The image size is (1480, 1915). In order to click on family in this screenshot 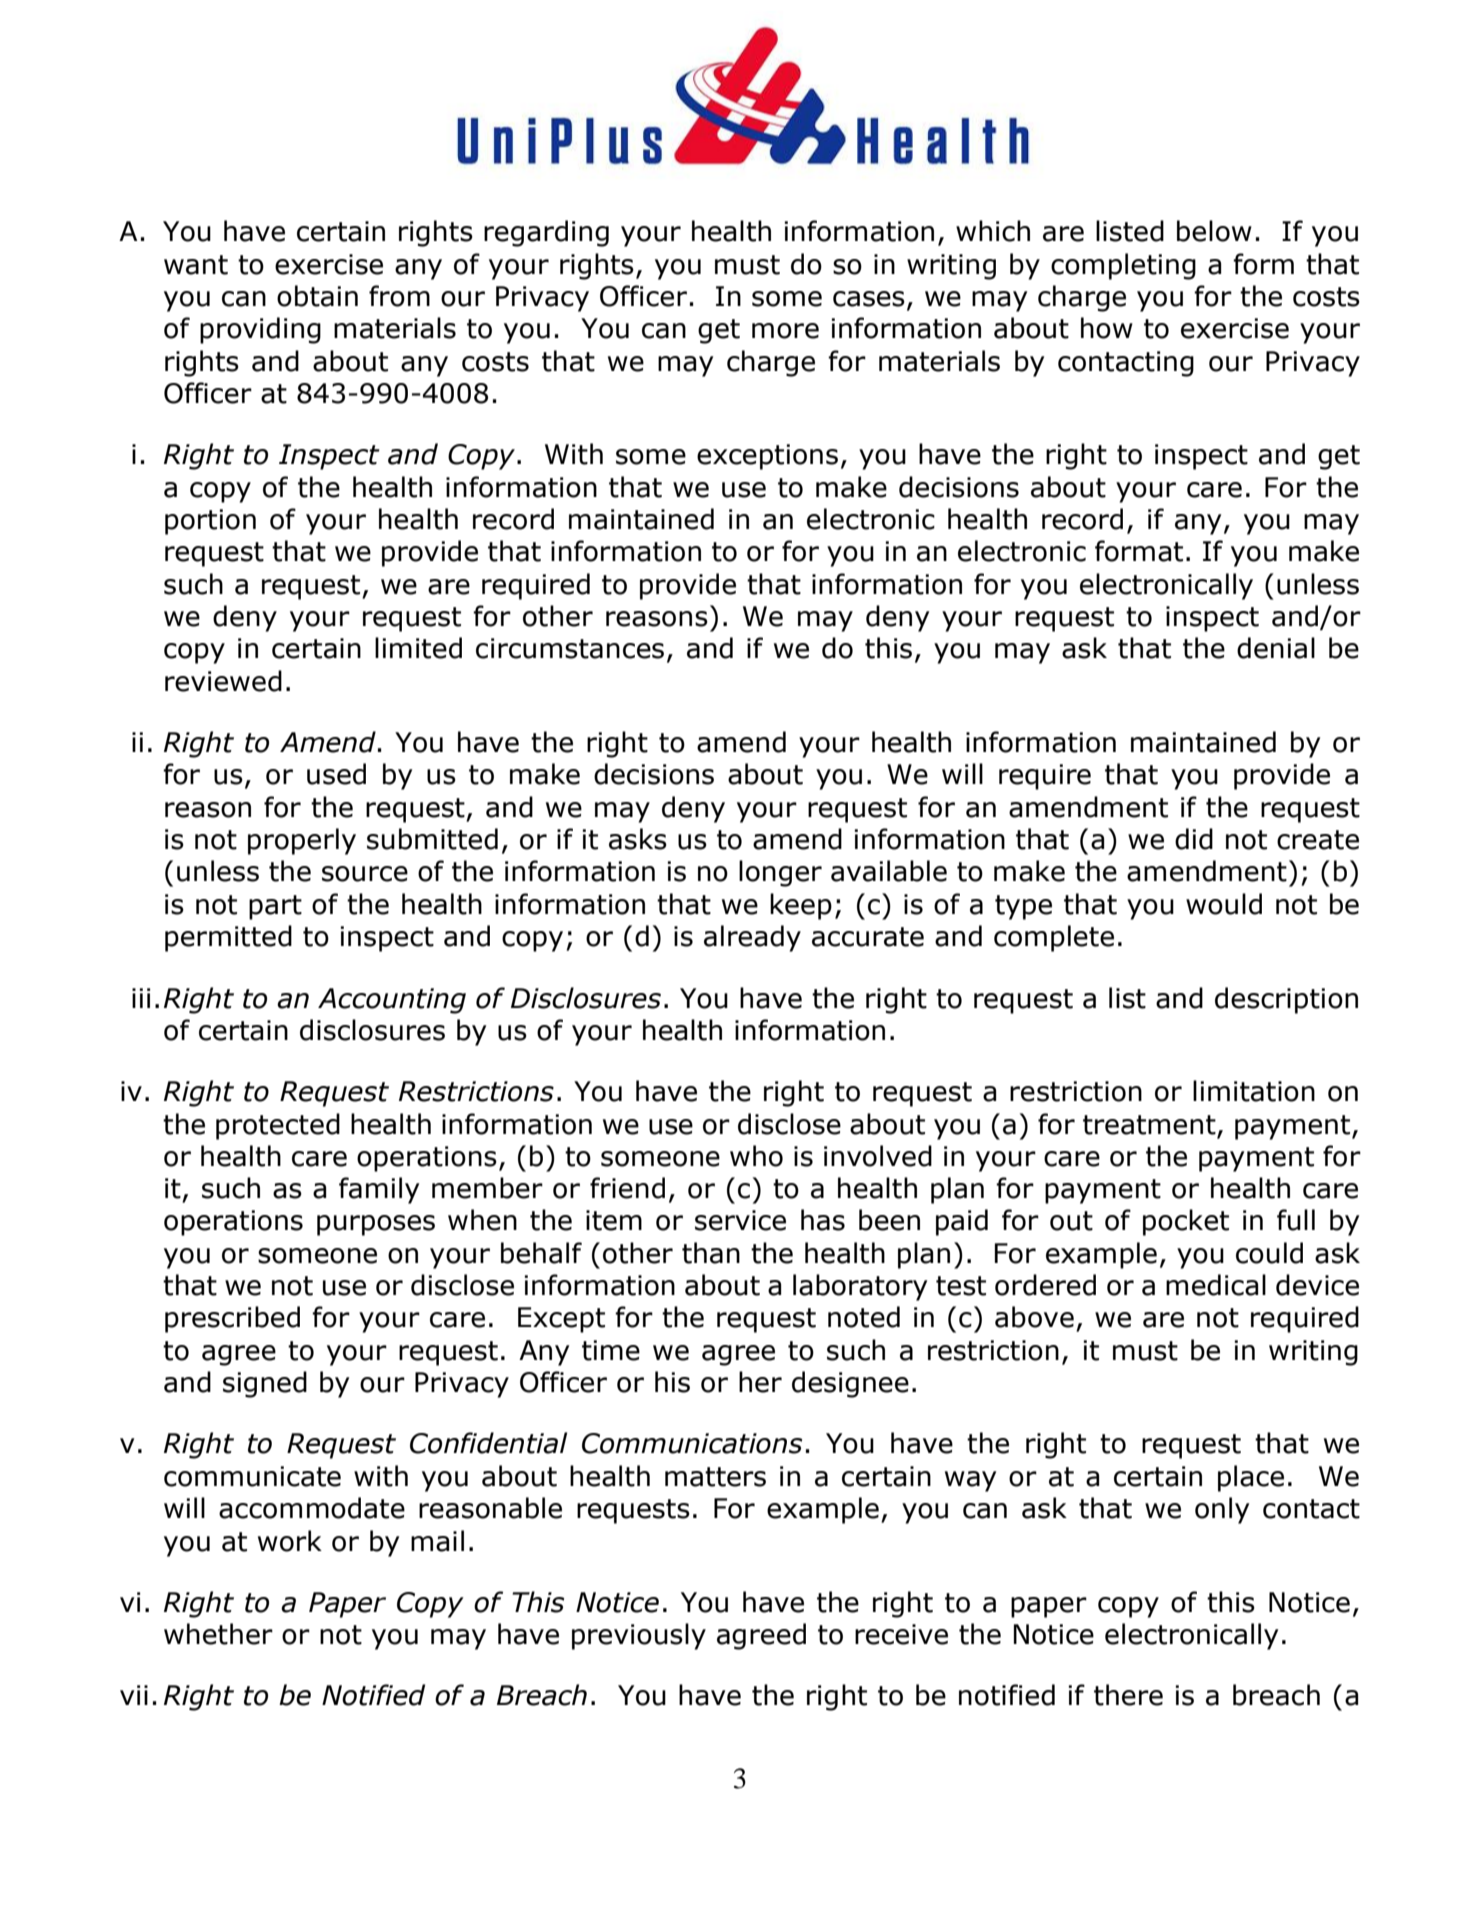, I will do `click(379, 1190)`.
